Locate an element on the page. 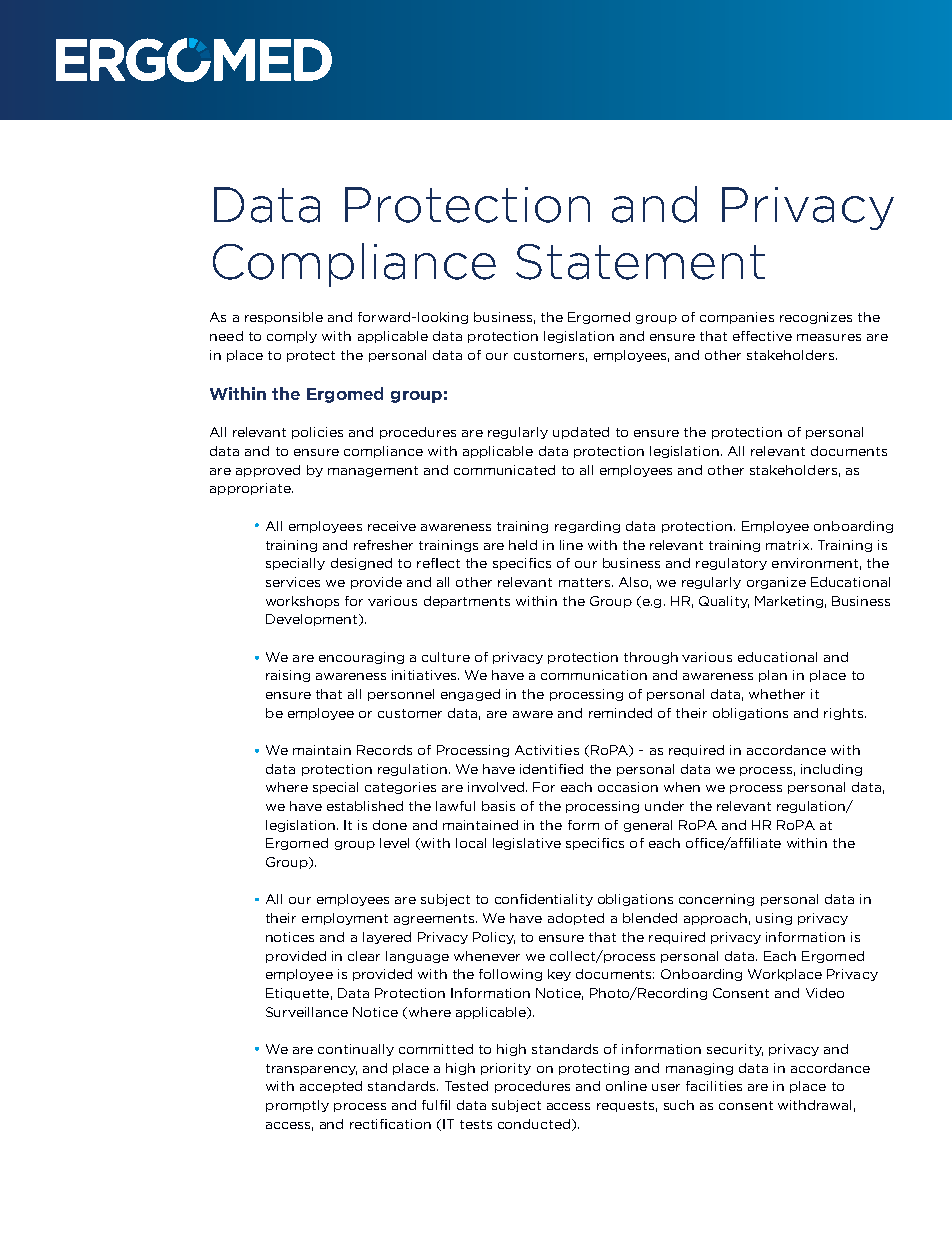 The image size is (952, 1233). Statement is located at coordinates (640, 262).
